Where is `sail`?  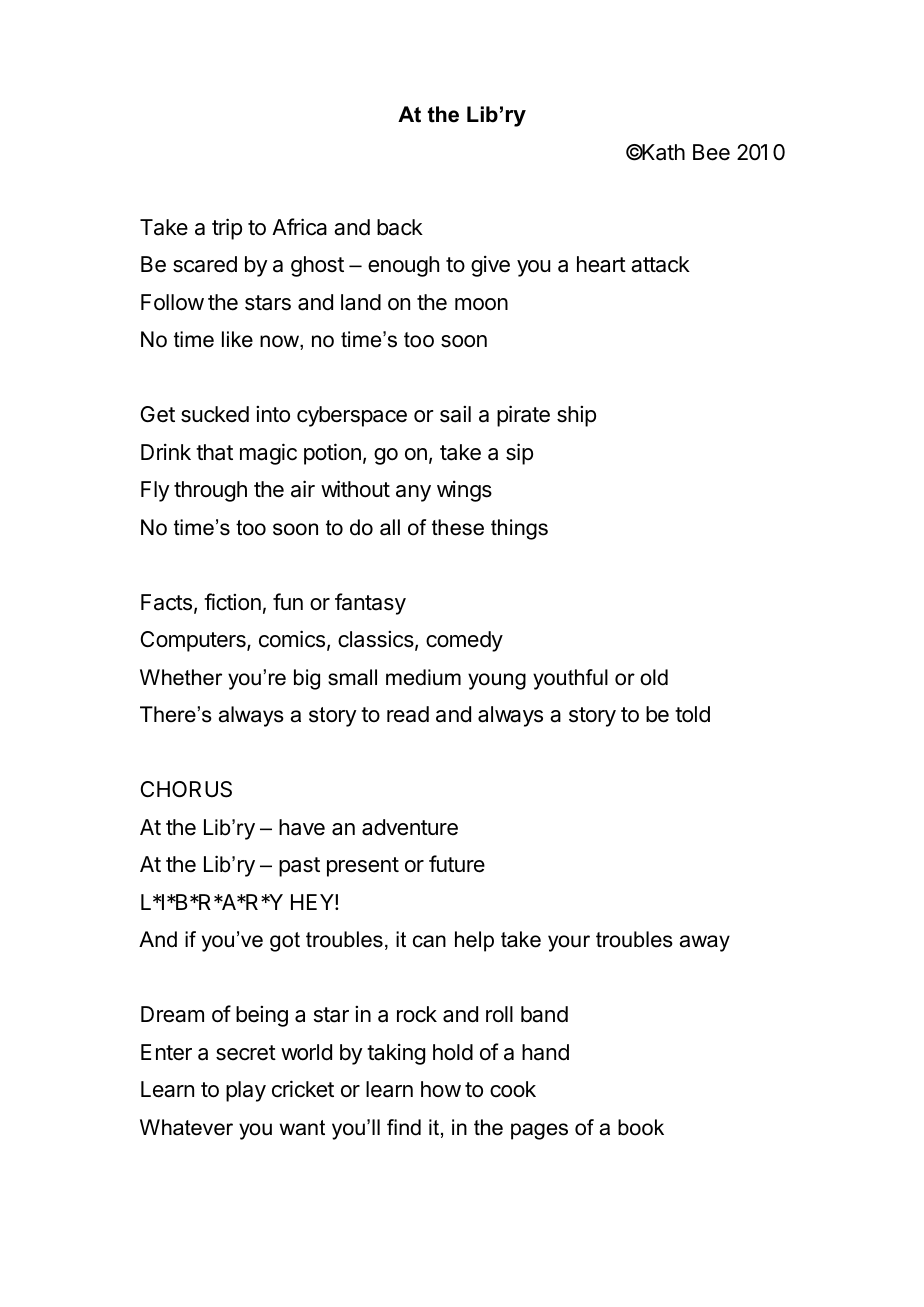 sail is located at coordinates (455, 414).
